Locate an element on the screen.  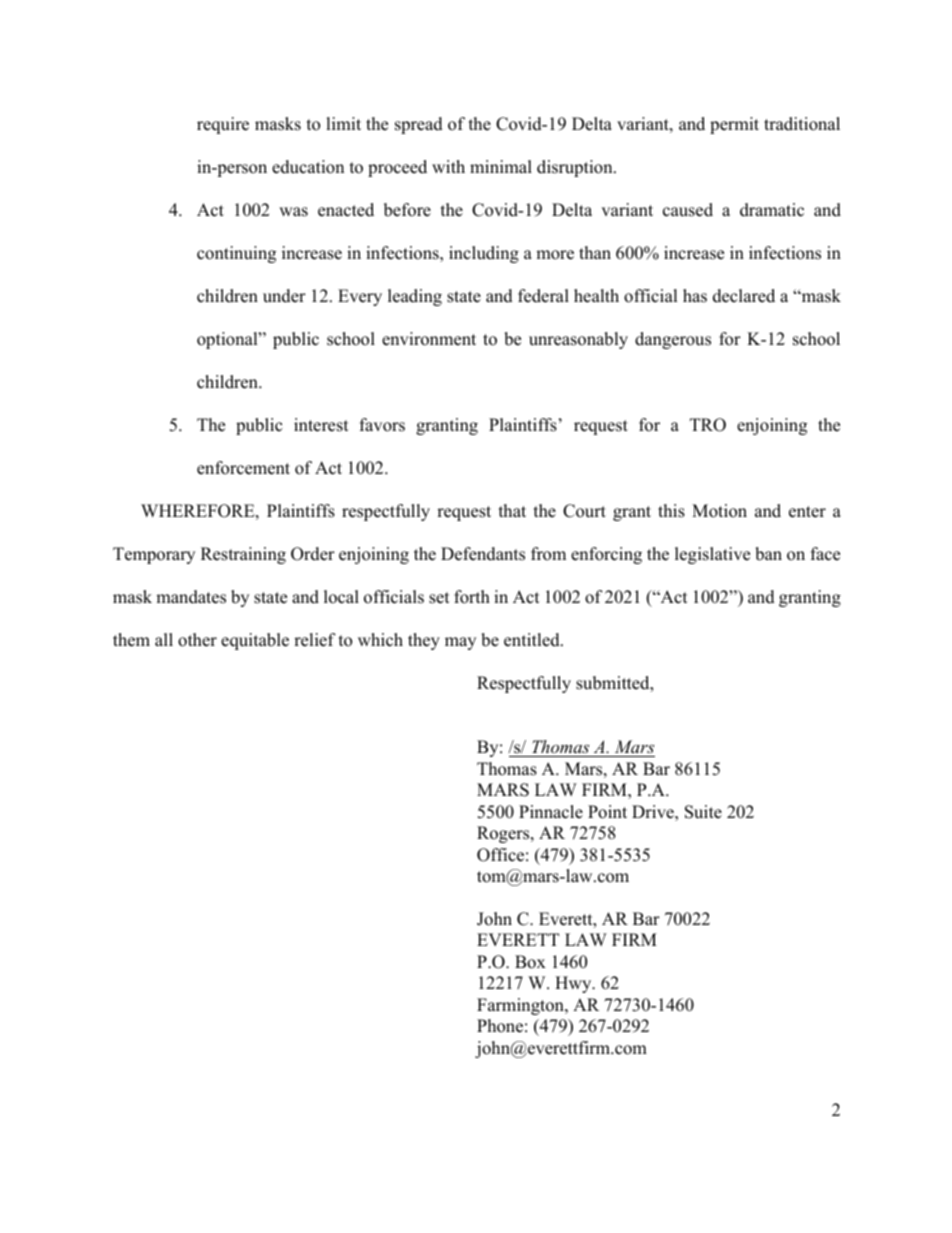
Farmington is located at coordinates (521, 1006).
